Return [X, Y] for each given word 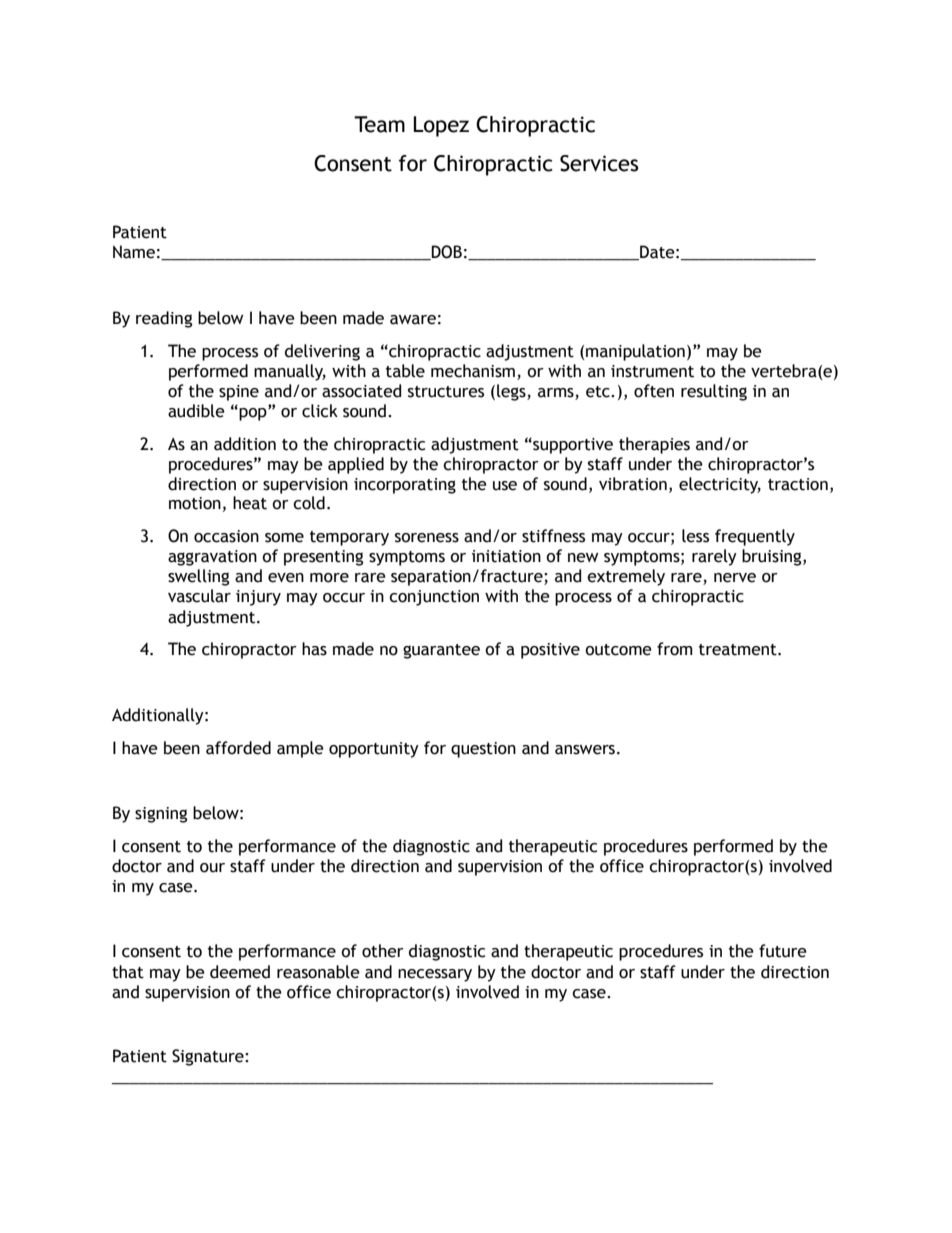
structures [446, 392]
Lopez [441, 126]
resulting [714, 392]
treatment [739, 650]
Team [379, 124]
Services [599, 163]
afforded [238, 748]
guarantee [441, 651]
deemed [240, 972]
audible [196, 411]
